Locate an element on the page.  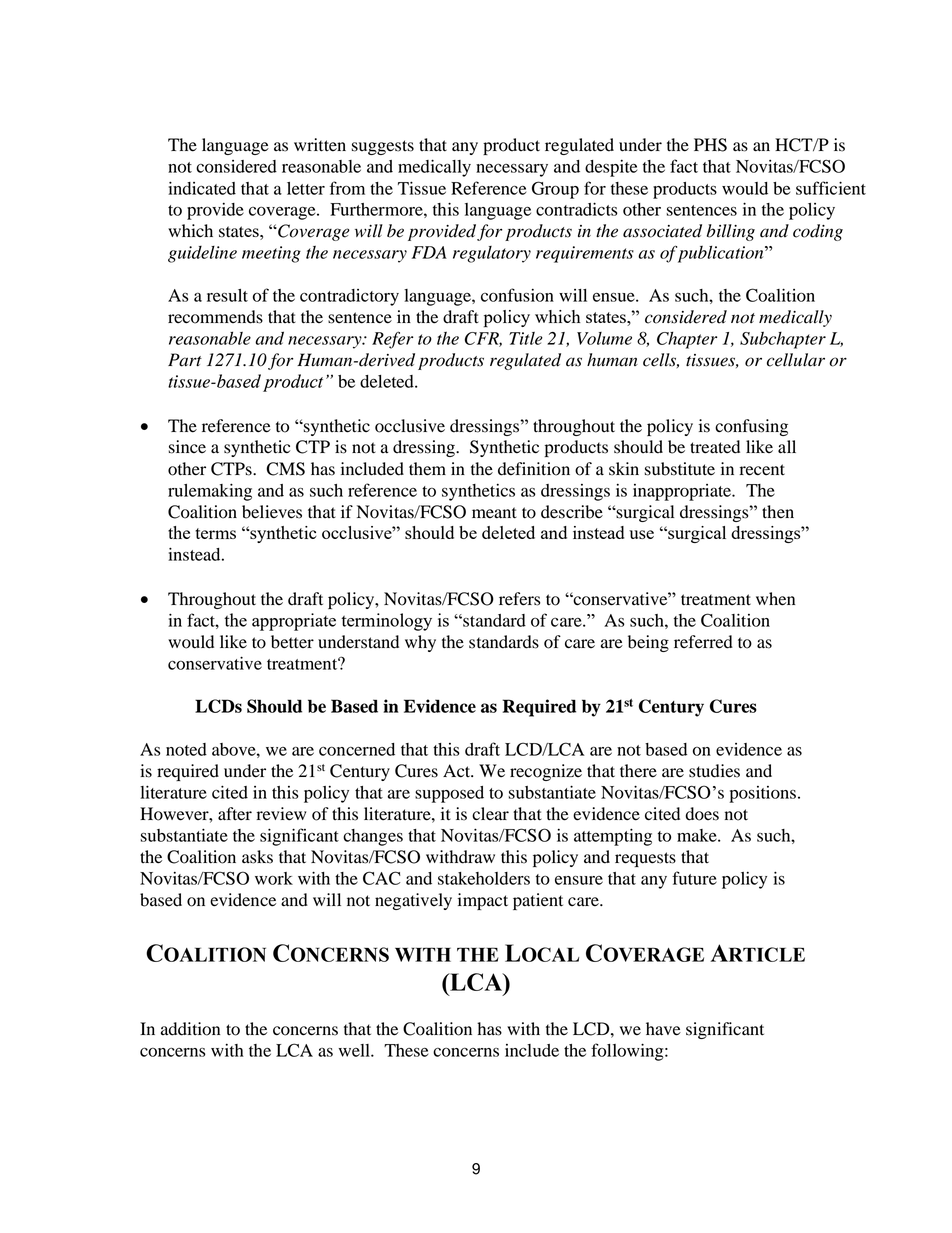
when is located at coordinates (775, 599).
